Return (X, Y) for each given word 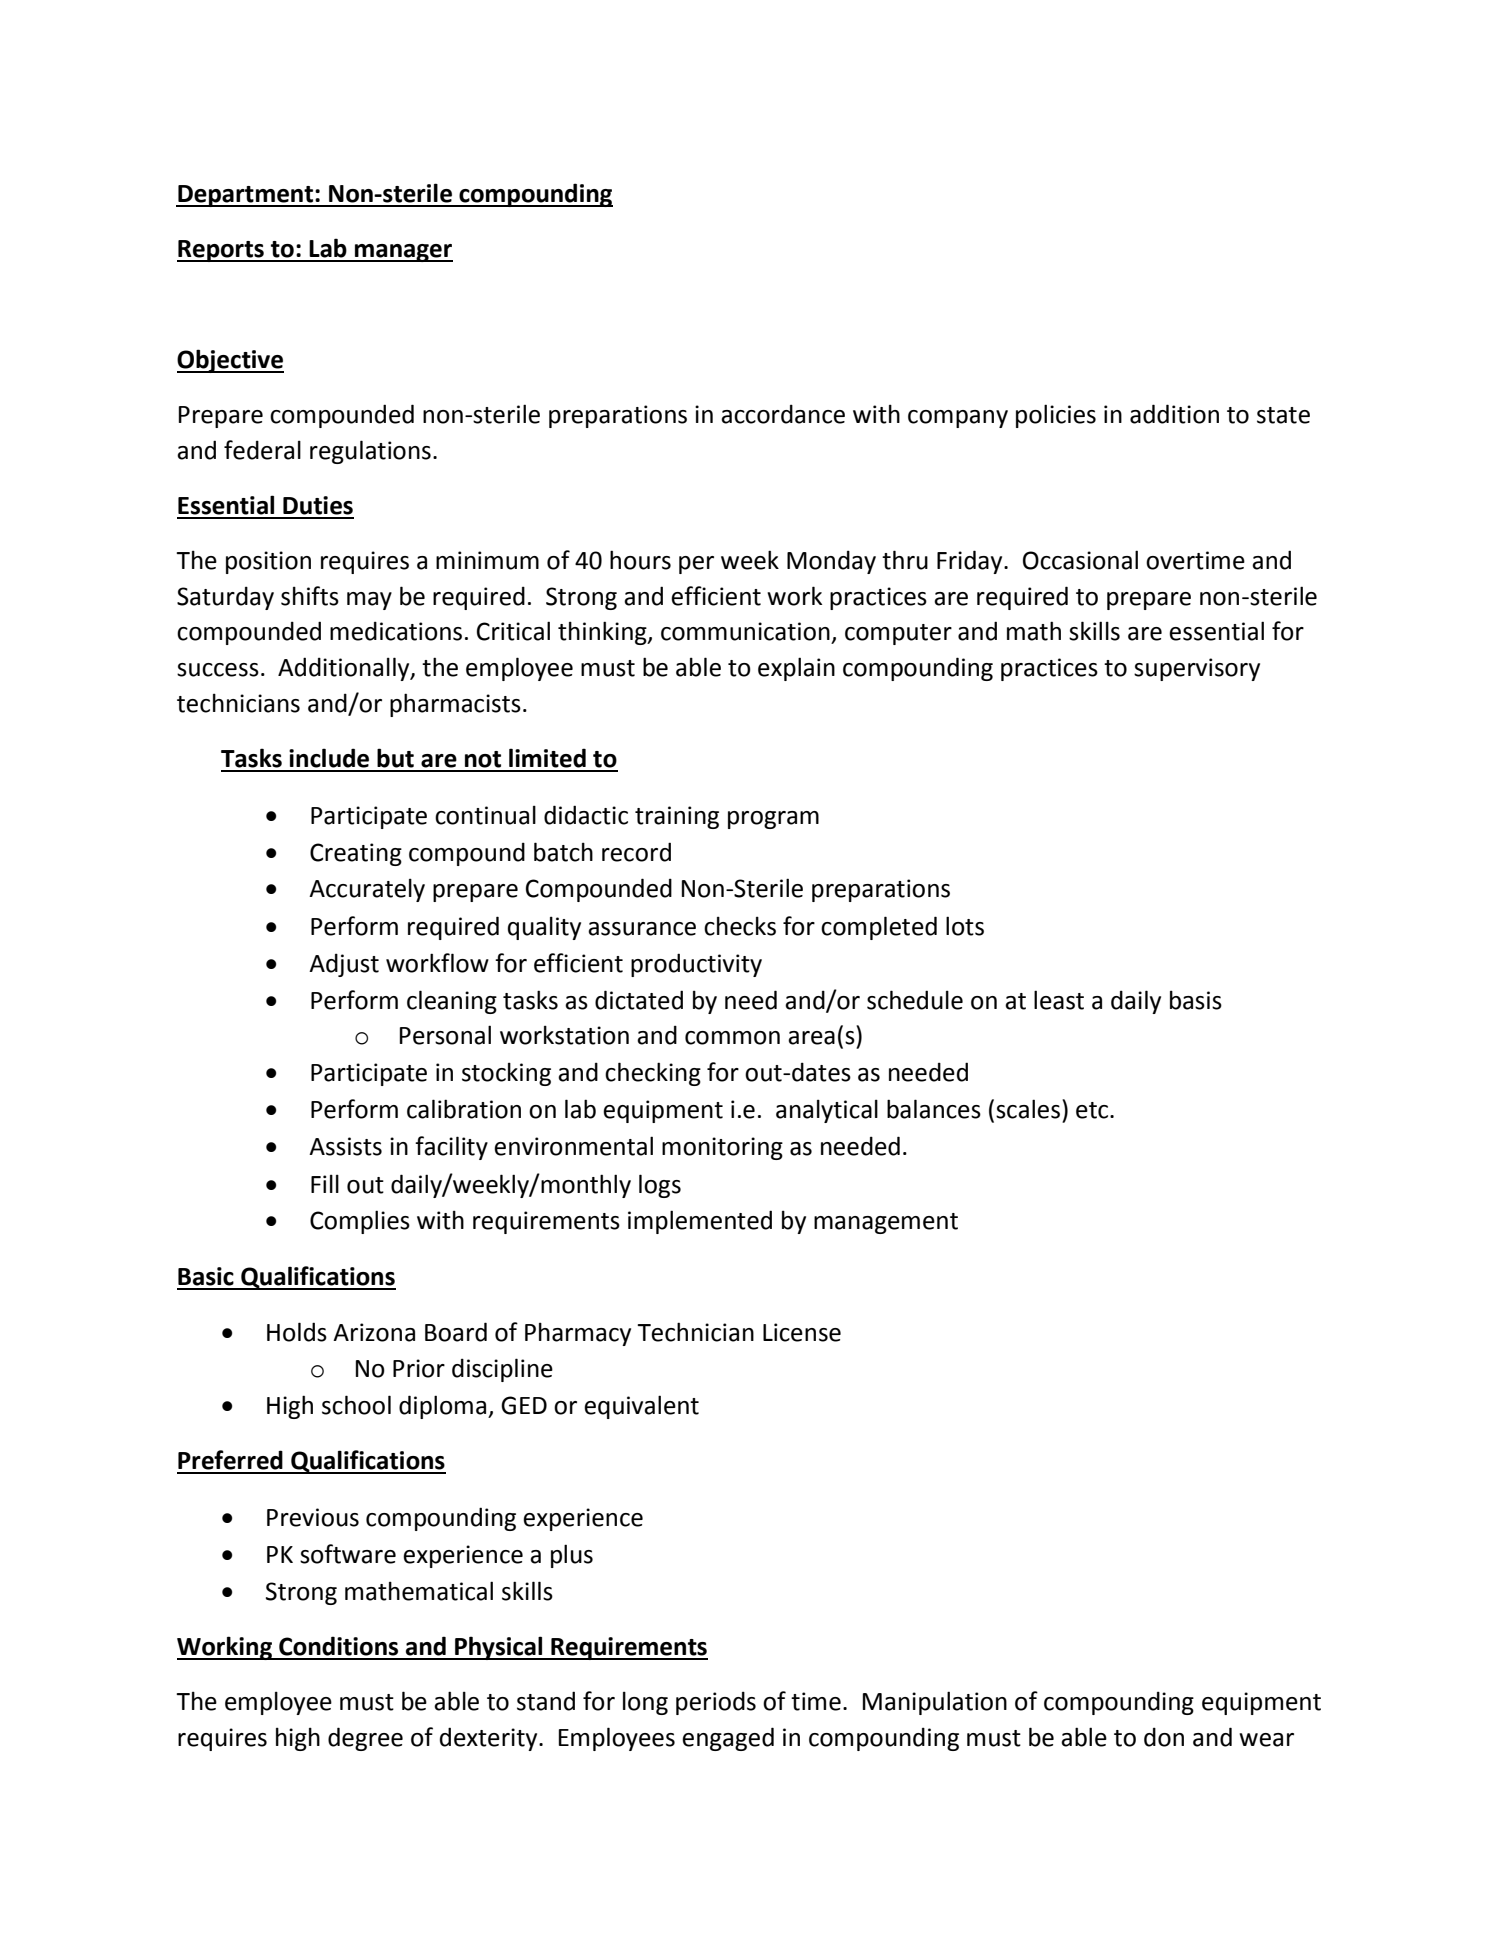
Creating (356, 854)
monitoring (722, 1148)
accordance (783, 414)
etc (1093, 1110)
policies (1056, 416)
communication (745, 631)
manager (403, 253)
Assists (345, 1146)
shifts (310, 596)
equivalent (641, 1407)
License (802, 1332)
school (356, 1405)
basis (1196, 1000)
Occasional (1080, 560)
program (773, 820)
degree (365, 1739)
